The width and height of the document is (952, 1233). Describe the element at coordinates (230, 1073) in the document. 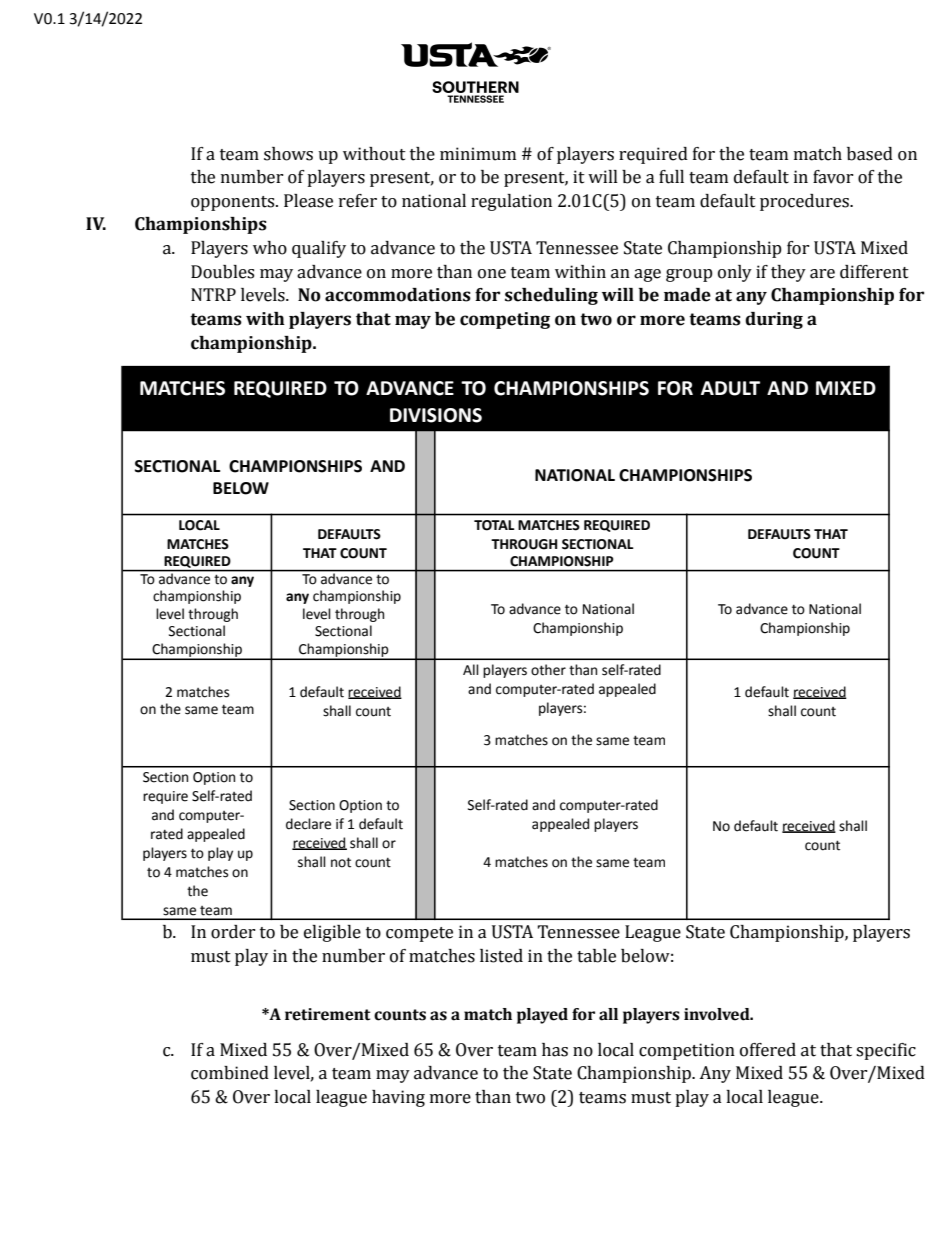

I see `combined` at that location.
